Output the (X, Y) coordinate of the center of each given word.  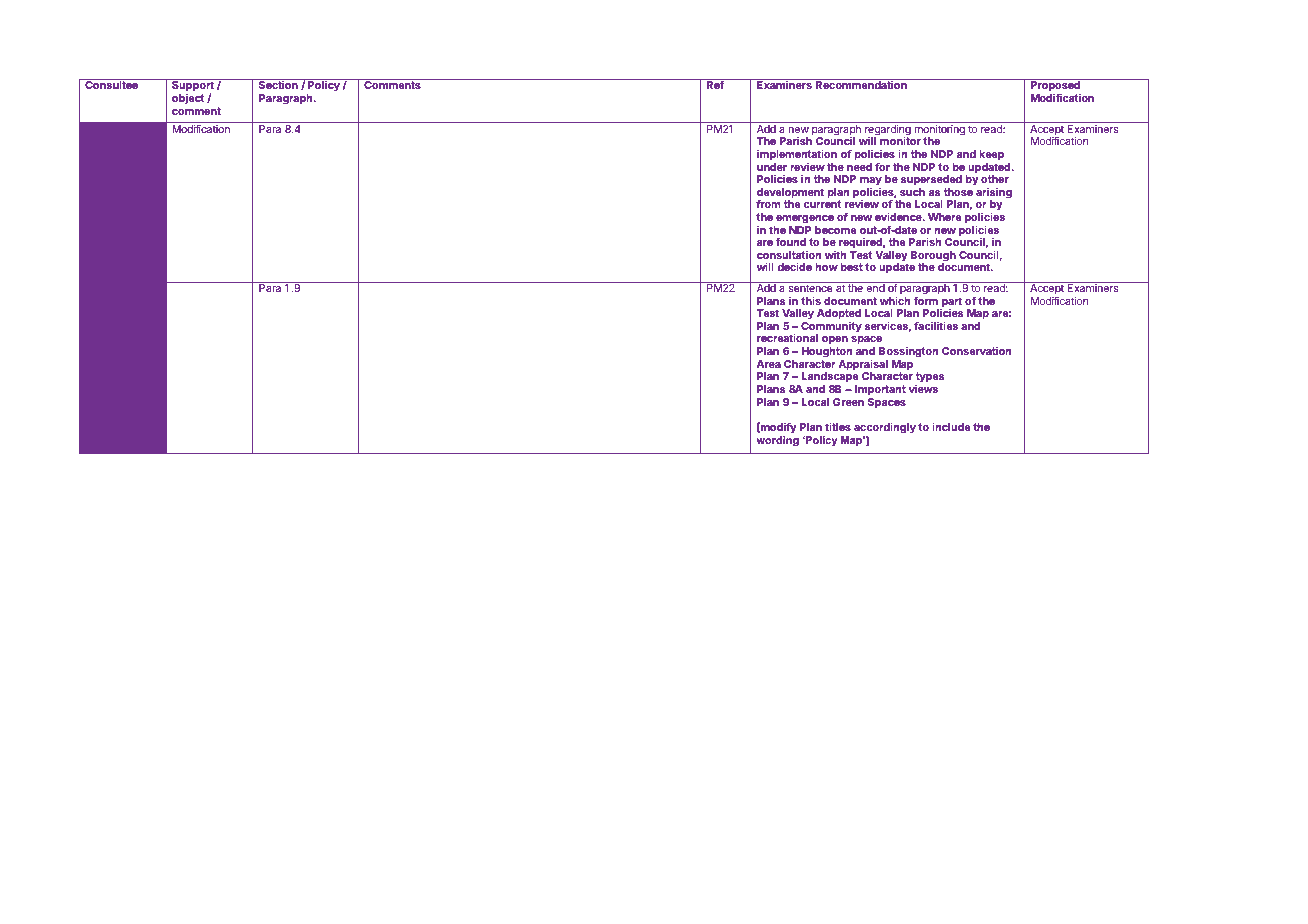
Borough (933, 257)
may (871, 182)
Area (769, 364)
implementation (797, 155)
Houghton (826, 352)
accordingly (885, 428)
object (188, 98)
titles (838, 426)
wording (777, 441)
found (791, 241)
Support (193, 87)
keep (991, 155)
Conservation (976, 350)
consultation (789, 254)
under (772, 167)
